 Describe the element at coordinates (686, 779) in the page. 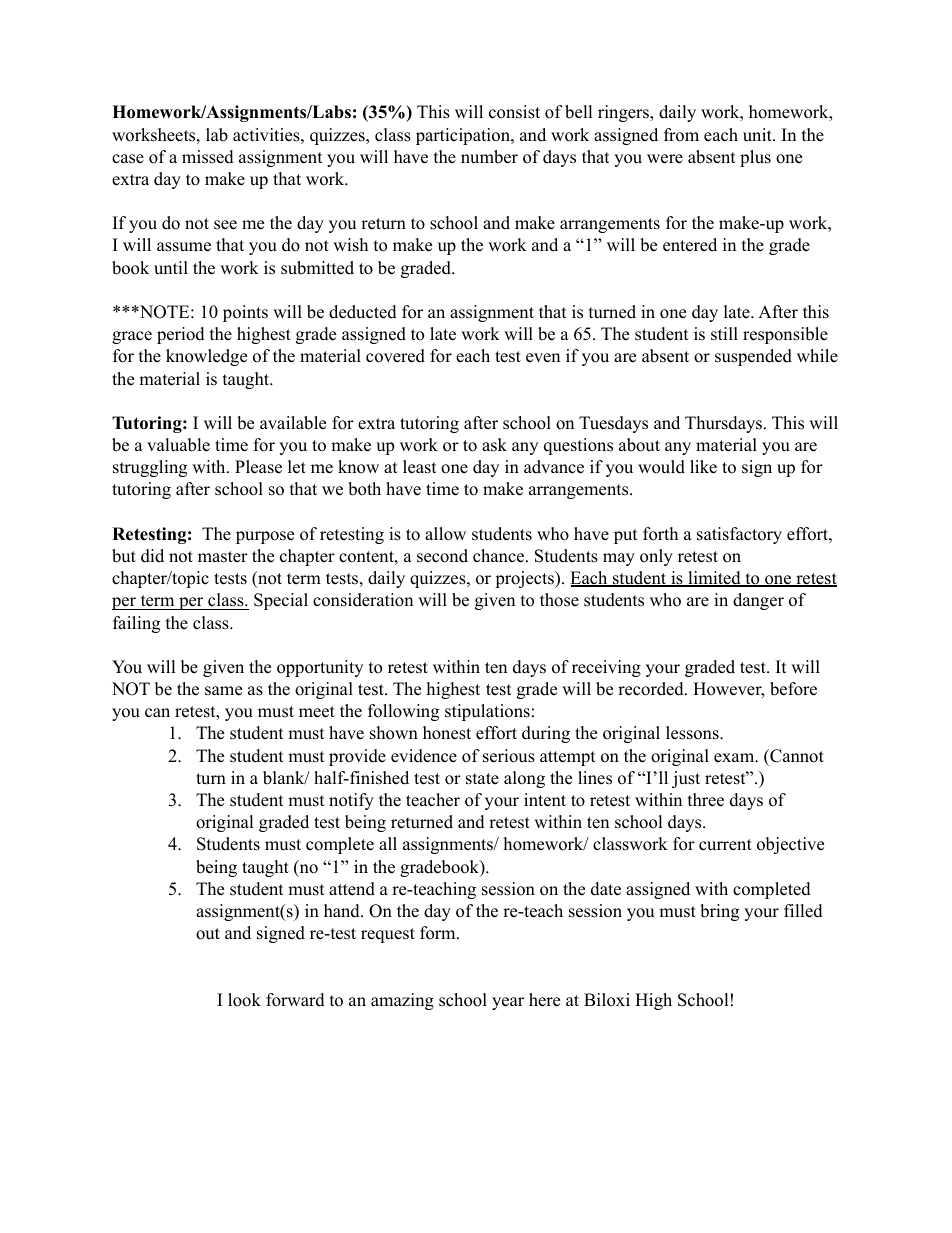

I see `just` at that location.
